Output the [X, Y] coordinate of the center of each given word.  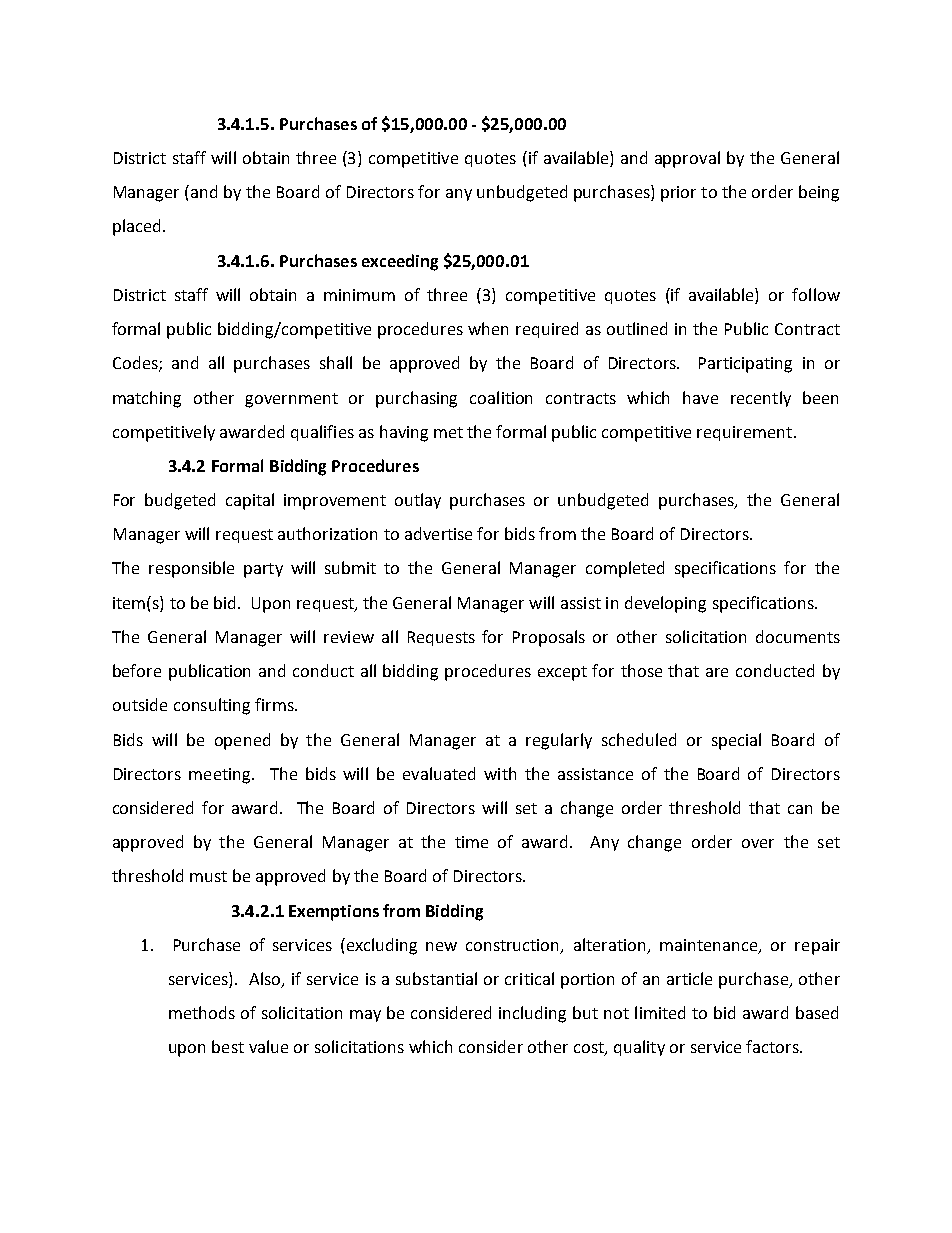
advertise [438, 533]
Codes [136, 364]
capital [250, 501]
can [800, 809]
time [471, 842]
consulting [212, 706]
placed [136, 227]
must [208, 876]
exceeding [400, 262]
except [562, 673]
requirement [744, 433]
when [488, 328]
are [717, 672]
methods [202, 1012]
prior [678, 194]
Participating [745, 365]
